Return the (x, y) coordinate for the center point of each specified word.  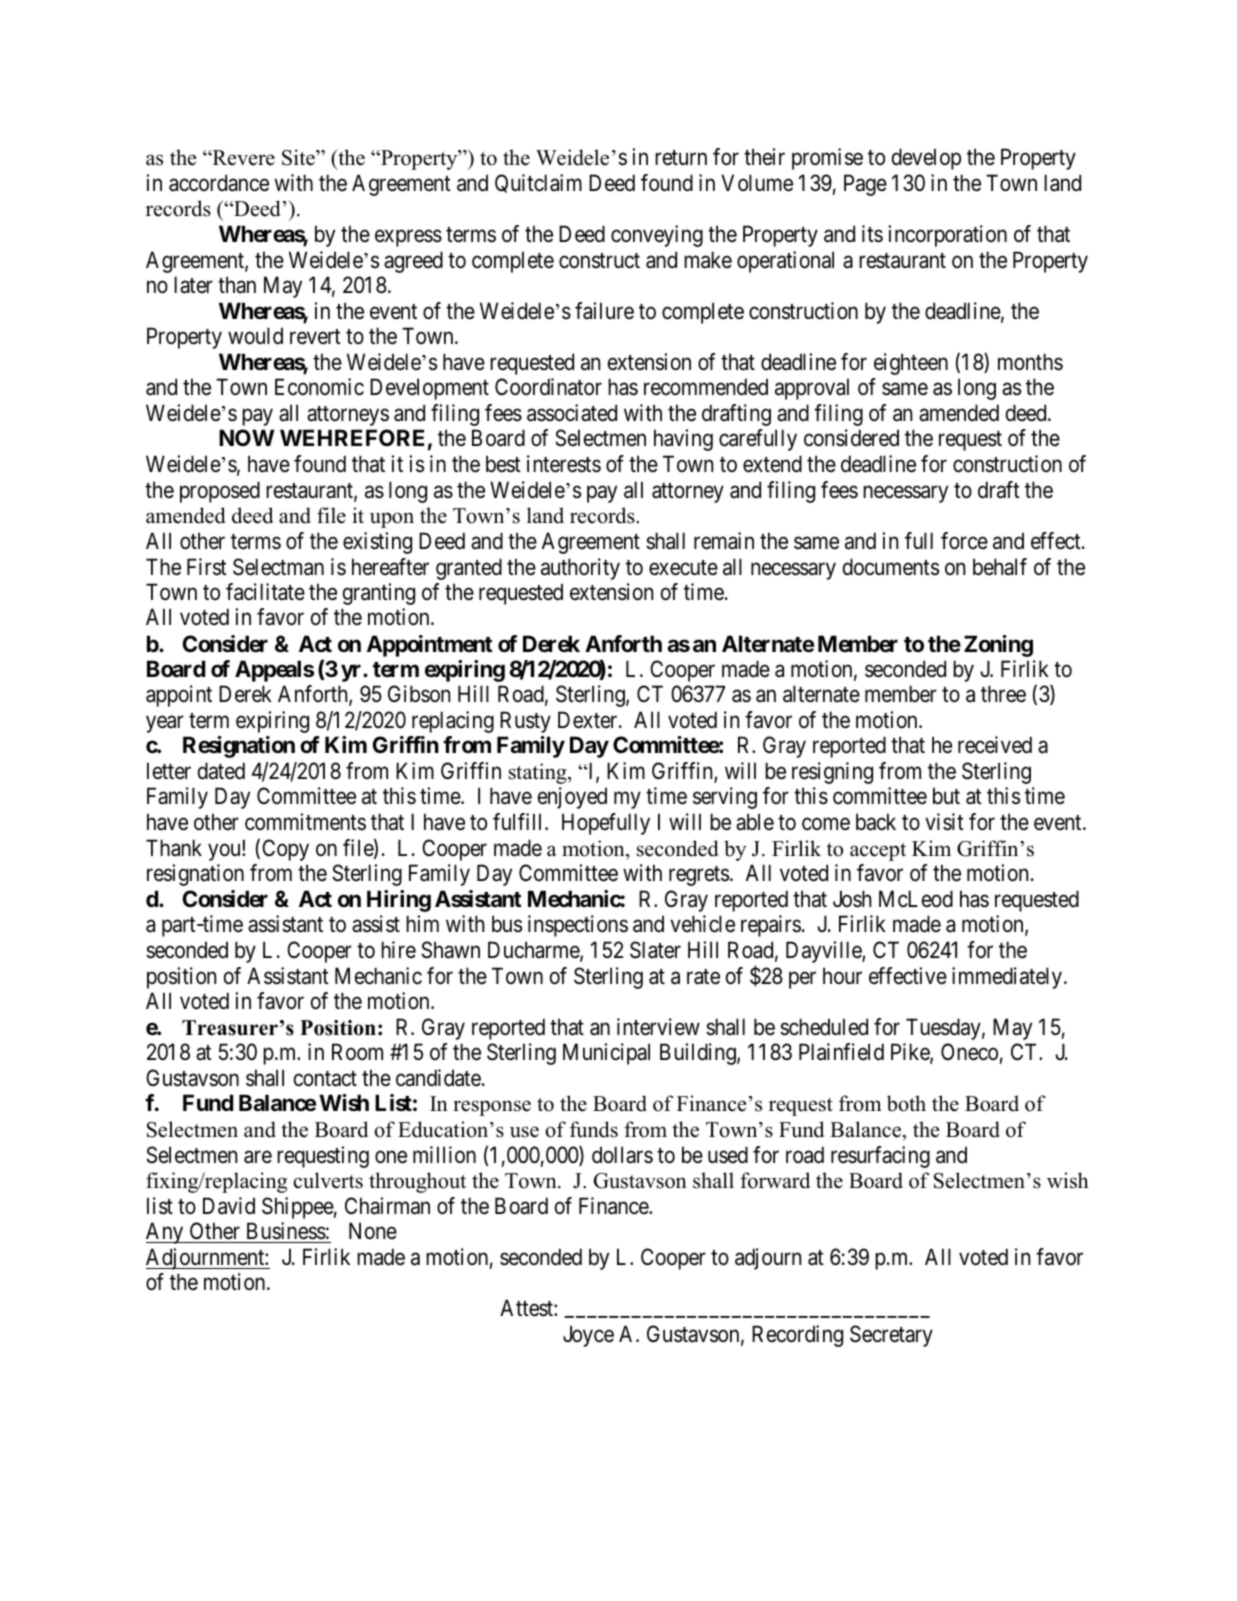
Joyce (588, 1336)
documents (891, 567)
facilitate (265, 592)
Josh (852, 899)
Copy (285, 850)
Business (286, 1231)
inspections (578, 926)
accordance (219, 183)
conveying (657, 236)
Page (865, 185)
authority (580, 569)
